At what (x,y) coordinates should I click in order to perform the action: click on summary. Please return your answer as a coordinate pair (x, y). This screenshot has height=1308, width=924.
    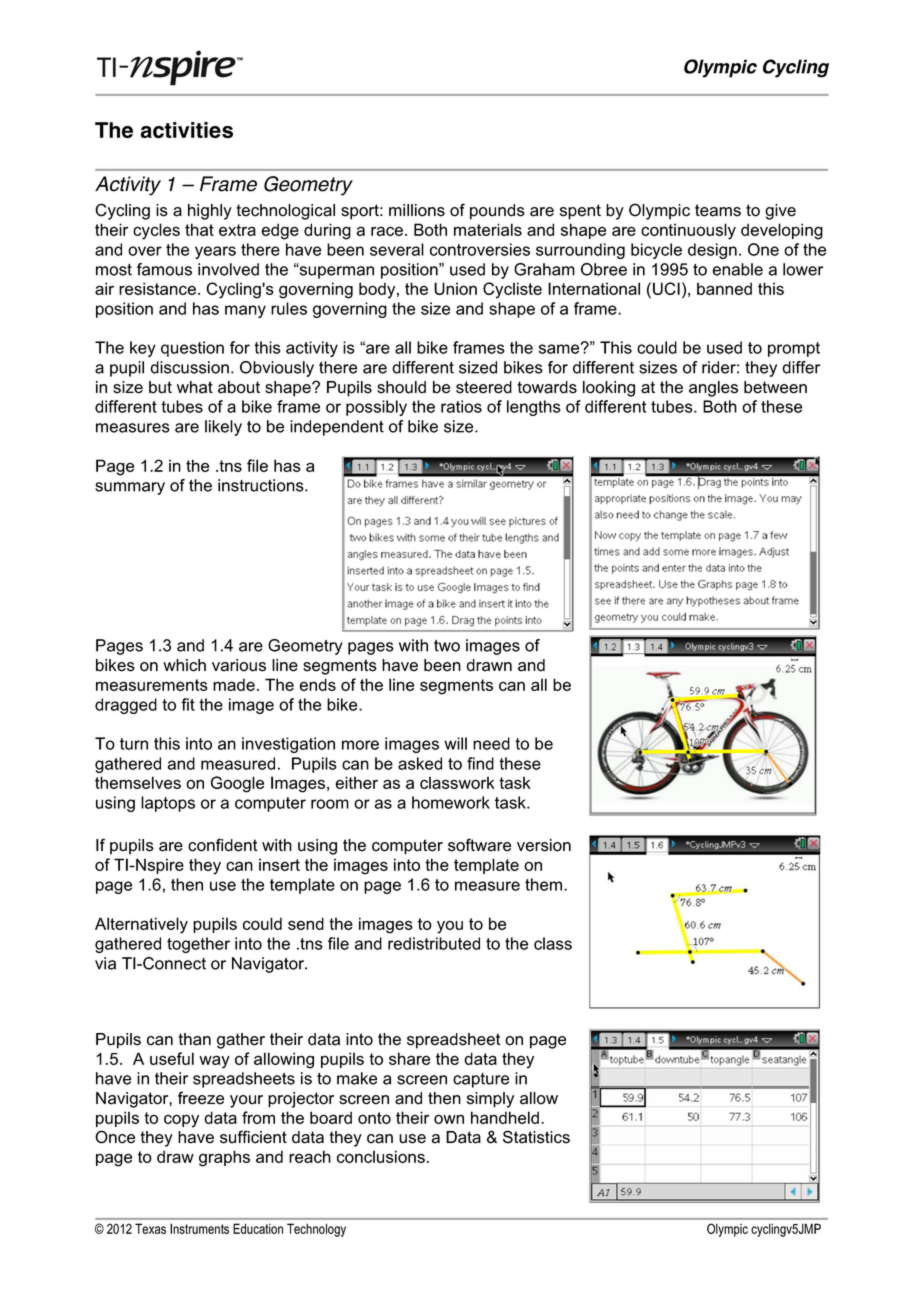
    Looking at the image, I should click on (130, 488).
